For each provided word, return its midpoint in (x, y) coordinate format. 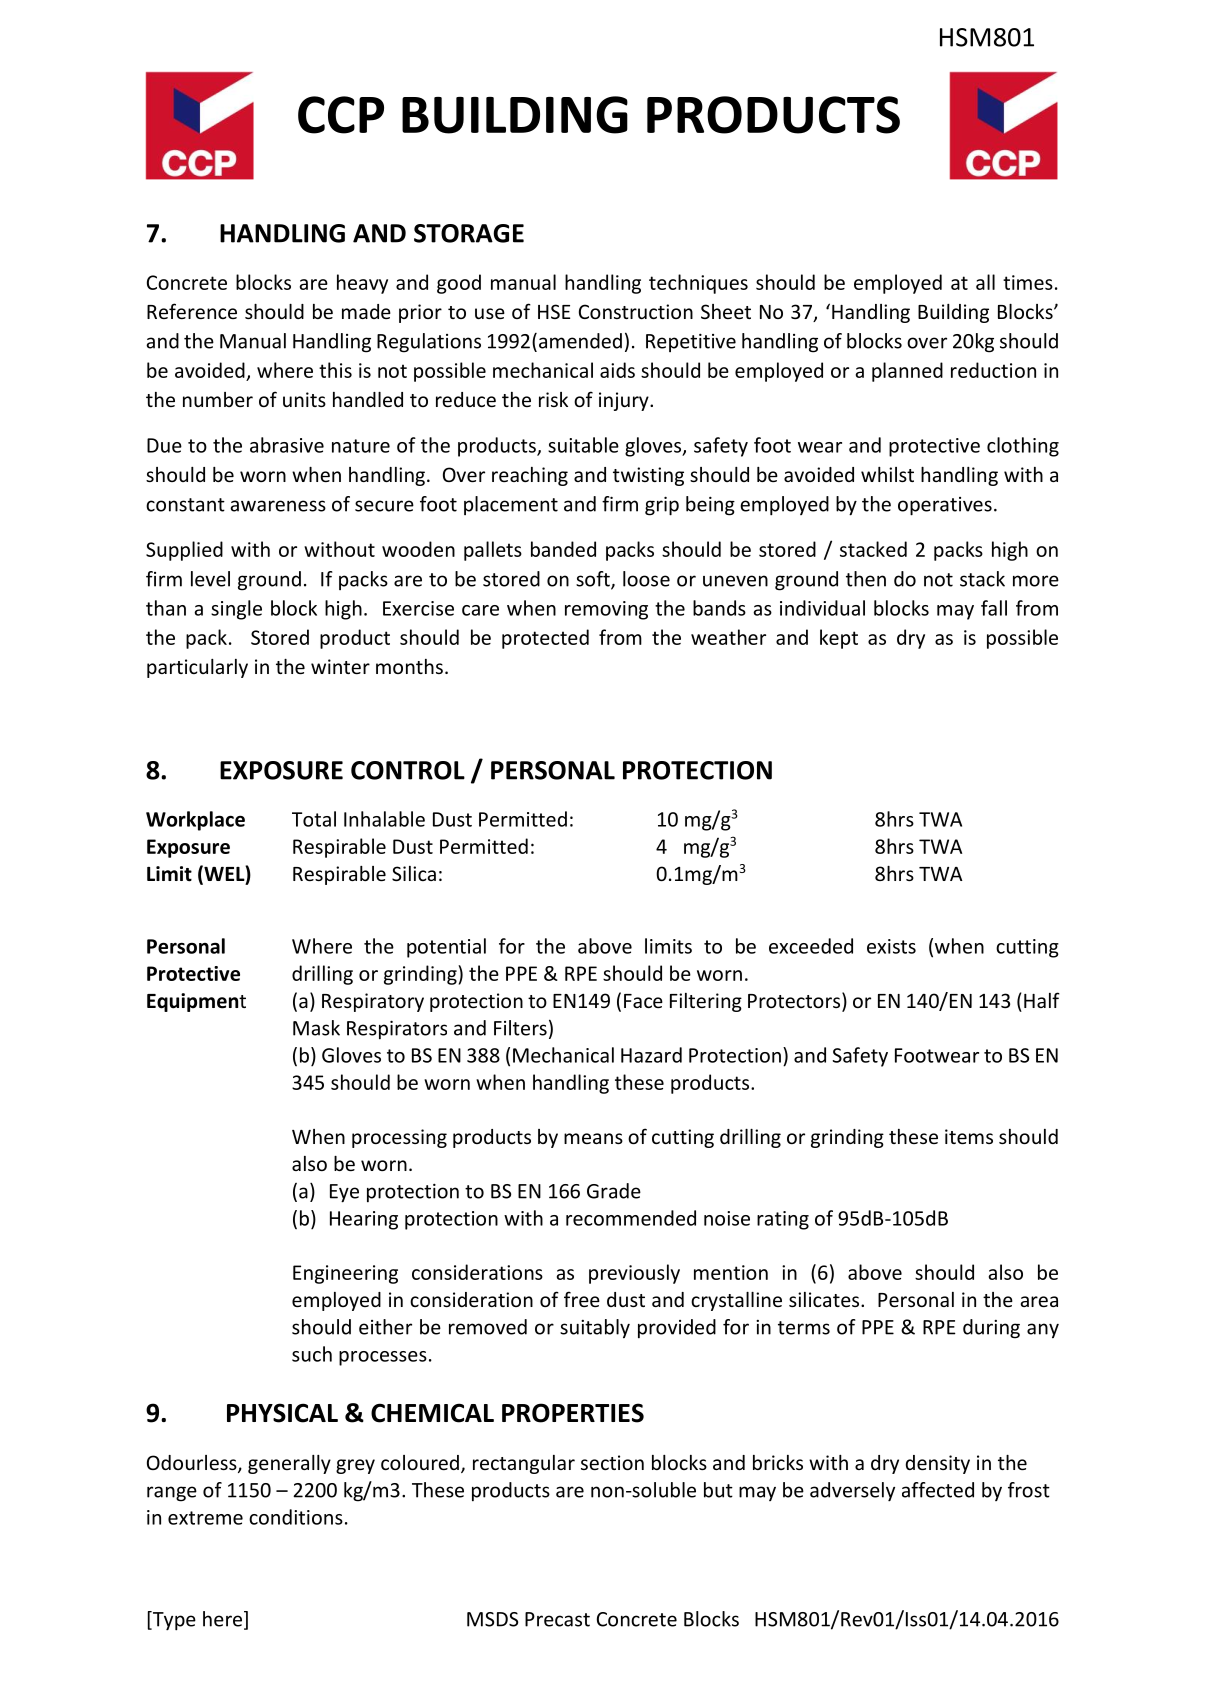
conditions (296, 1517)
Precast (557, 1619)
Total (314, 819)
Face (643, 1001)
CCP (341, 115)
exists (891, 946)
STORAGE (469, 233)
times (1028, 282)
